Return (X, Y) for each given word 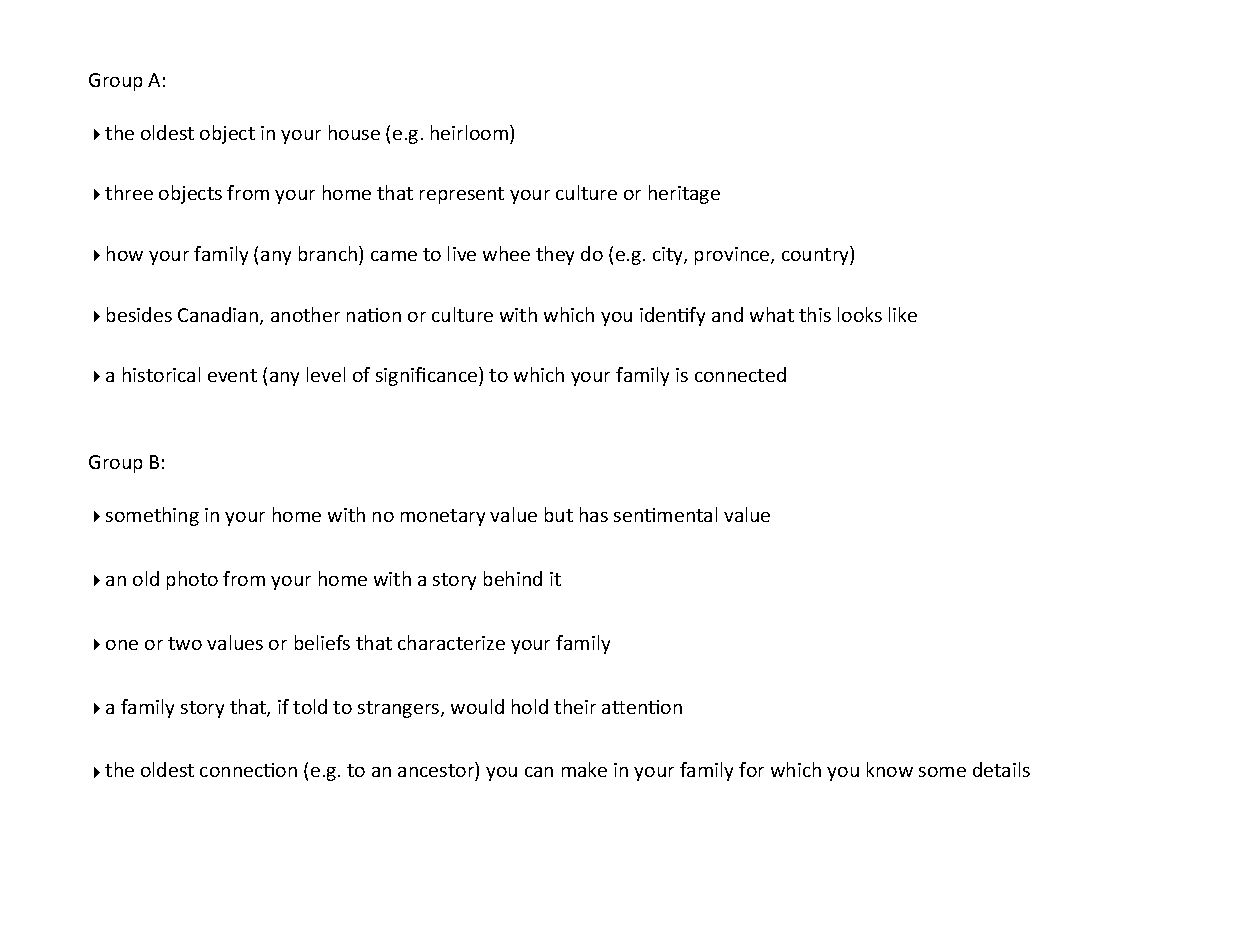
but (559, 514)
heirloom (471, 132)
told (310, 706)
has (594, 514)
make (584, 769)
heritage (684, 194)
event (232, 375)
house (354, 132)
